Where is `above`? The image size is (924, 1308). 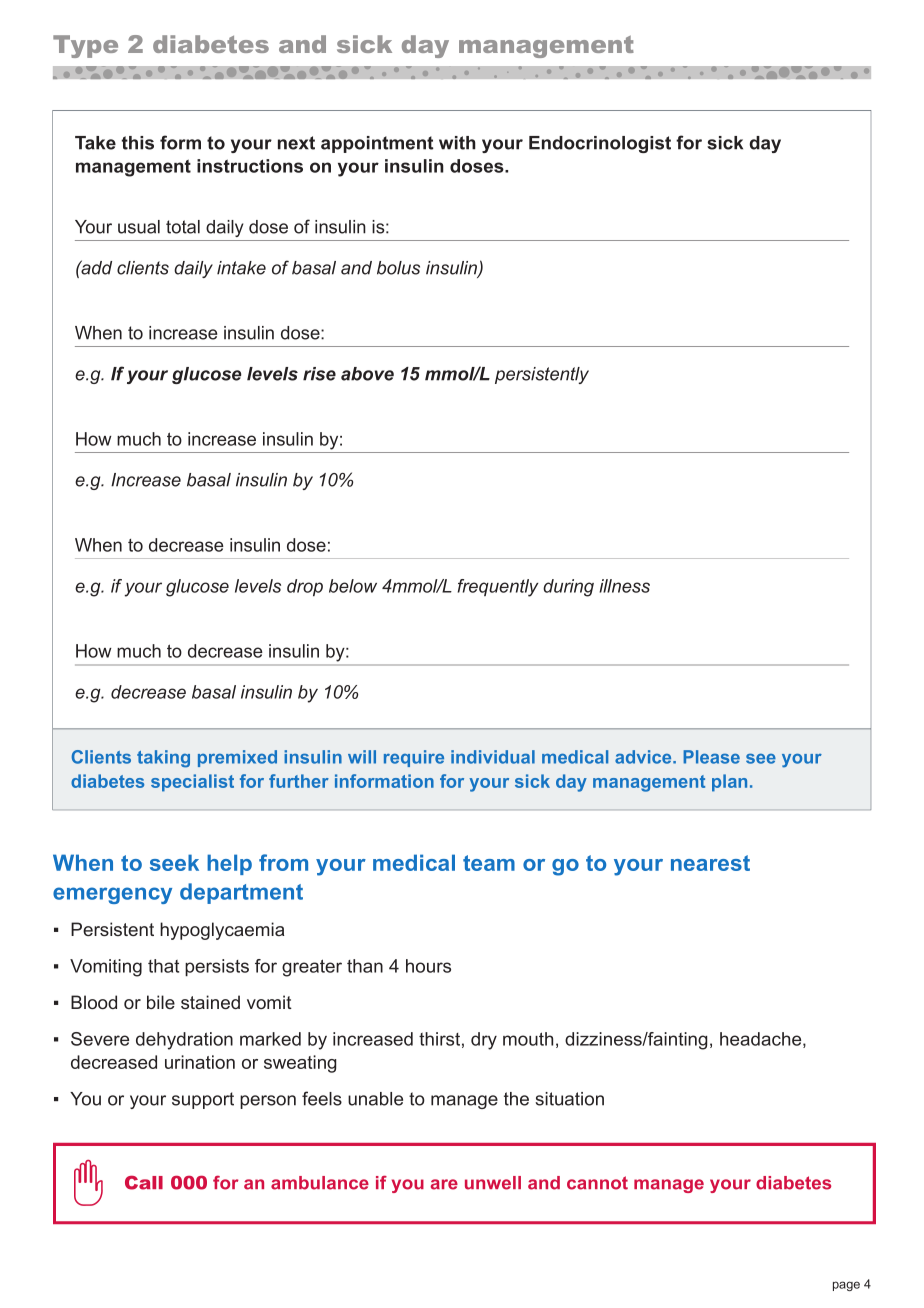
above is located at coordinates (367, 374).
